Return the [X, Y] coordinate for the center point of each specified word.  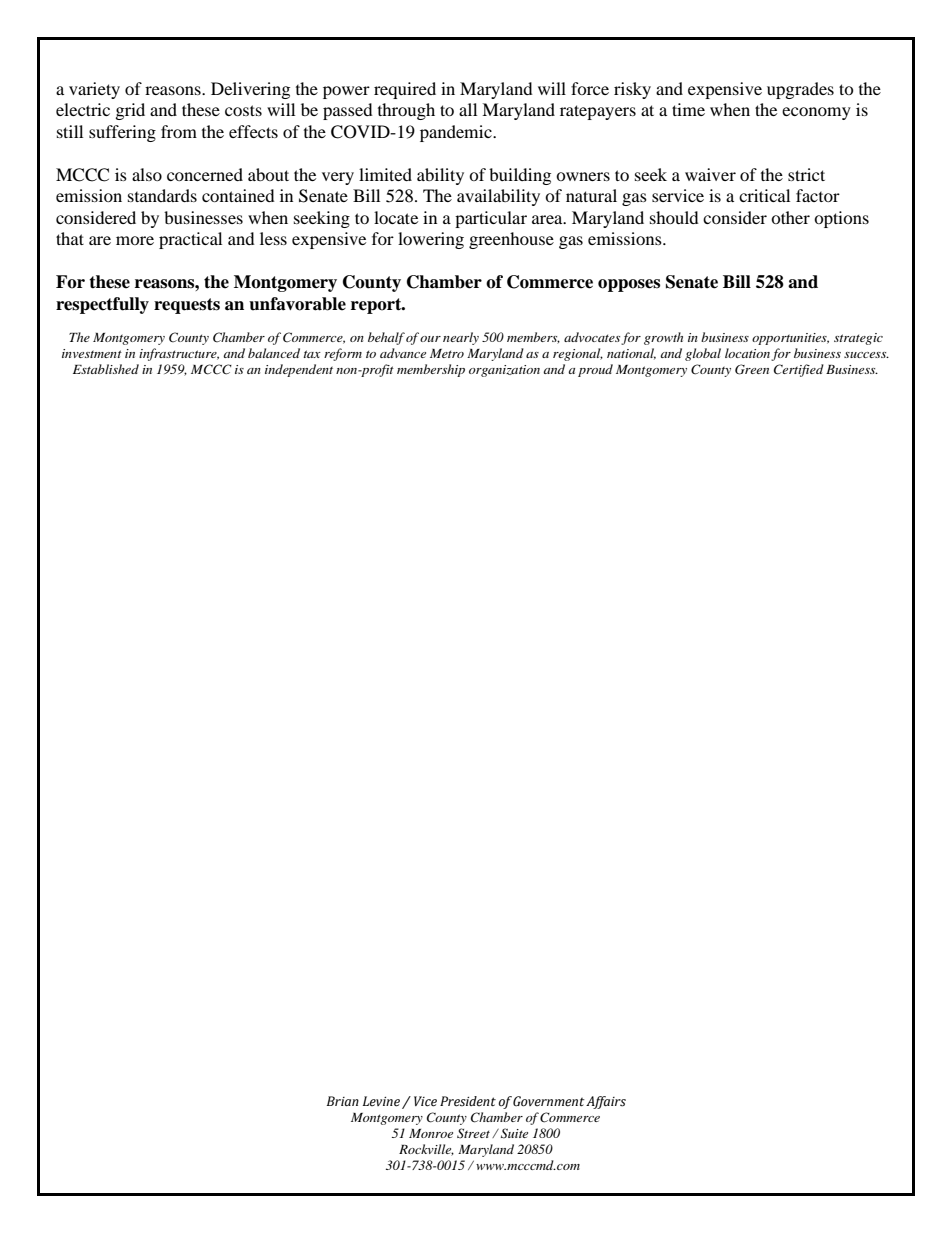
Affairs [606, 1102]
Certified [799, 370]
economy [816, 113]
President [468, 1101]
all [468, 109]
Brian [343, 1101]
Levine [381, 1101]
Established [106, 369]
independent [299, 370]
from [179, 131]
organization [504, 371]
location [747, 353]
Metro [447, 353]
